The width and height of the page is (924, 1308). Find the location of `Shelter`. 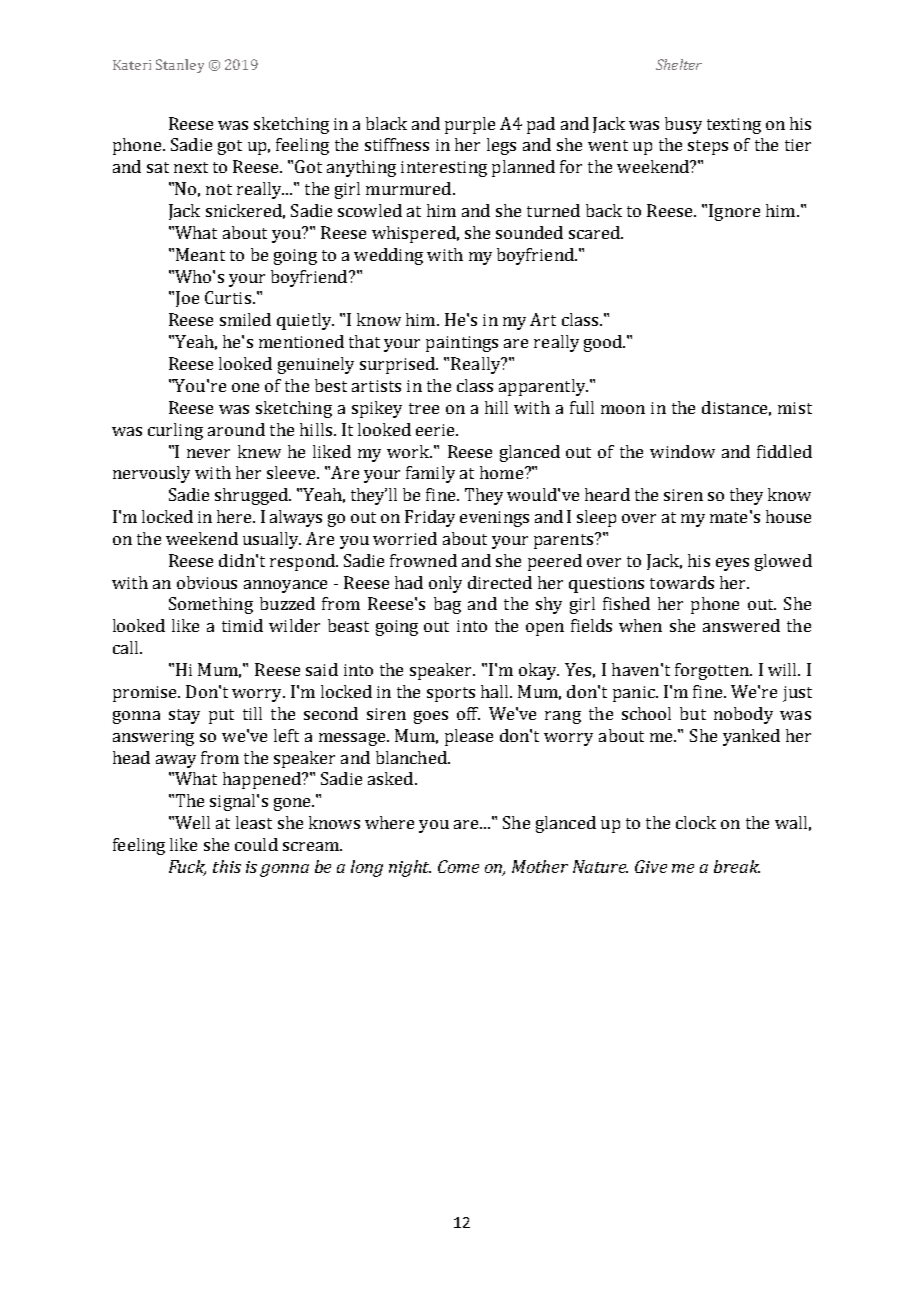

Shelter is located at coordinates (679, 64).
